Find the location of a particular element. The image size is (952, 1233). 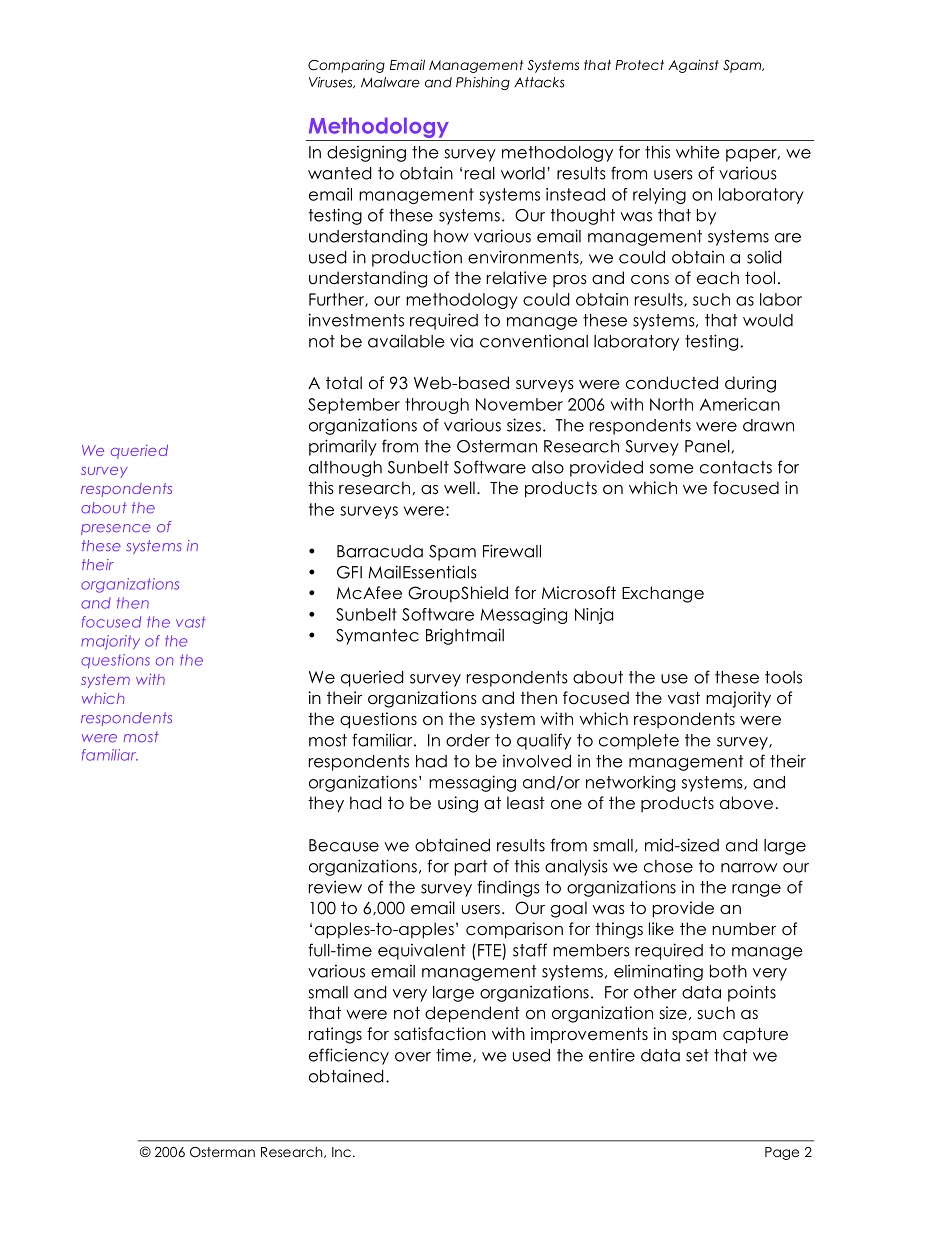

over is located at coordinates (413, 1057).
